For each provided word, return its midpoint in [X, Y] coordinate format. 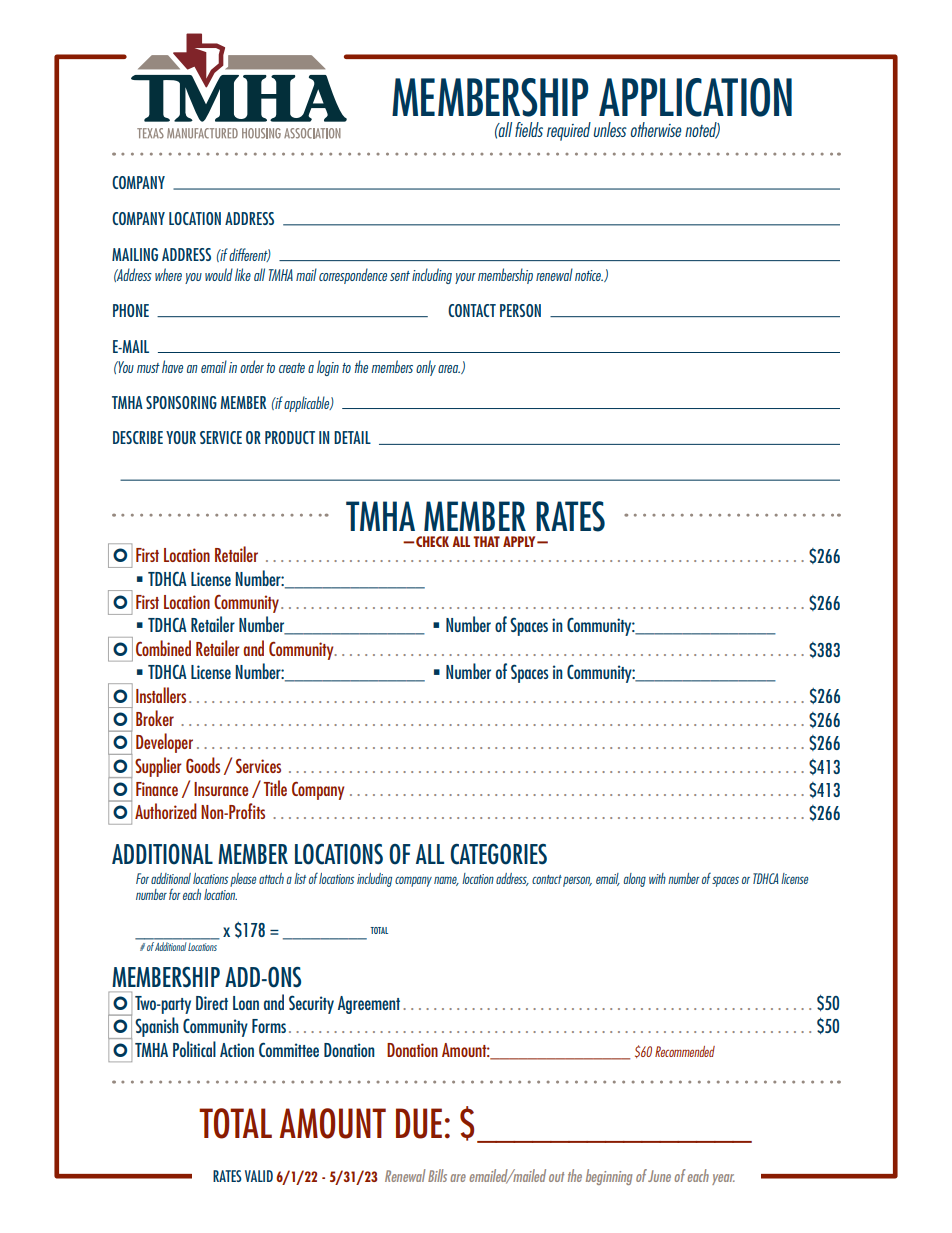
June [659, 1176]
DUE [419, 1123]
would [219, 274]
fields [529, 129]
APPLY [520, 541]
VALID [259, 1176]
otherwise [656, 129]
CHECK [432, 541]
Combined [163, 648]
